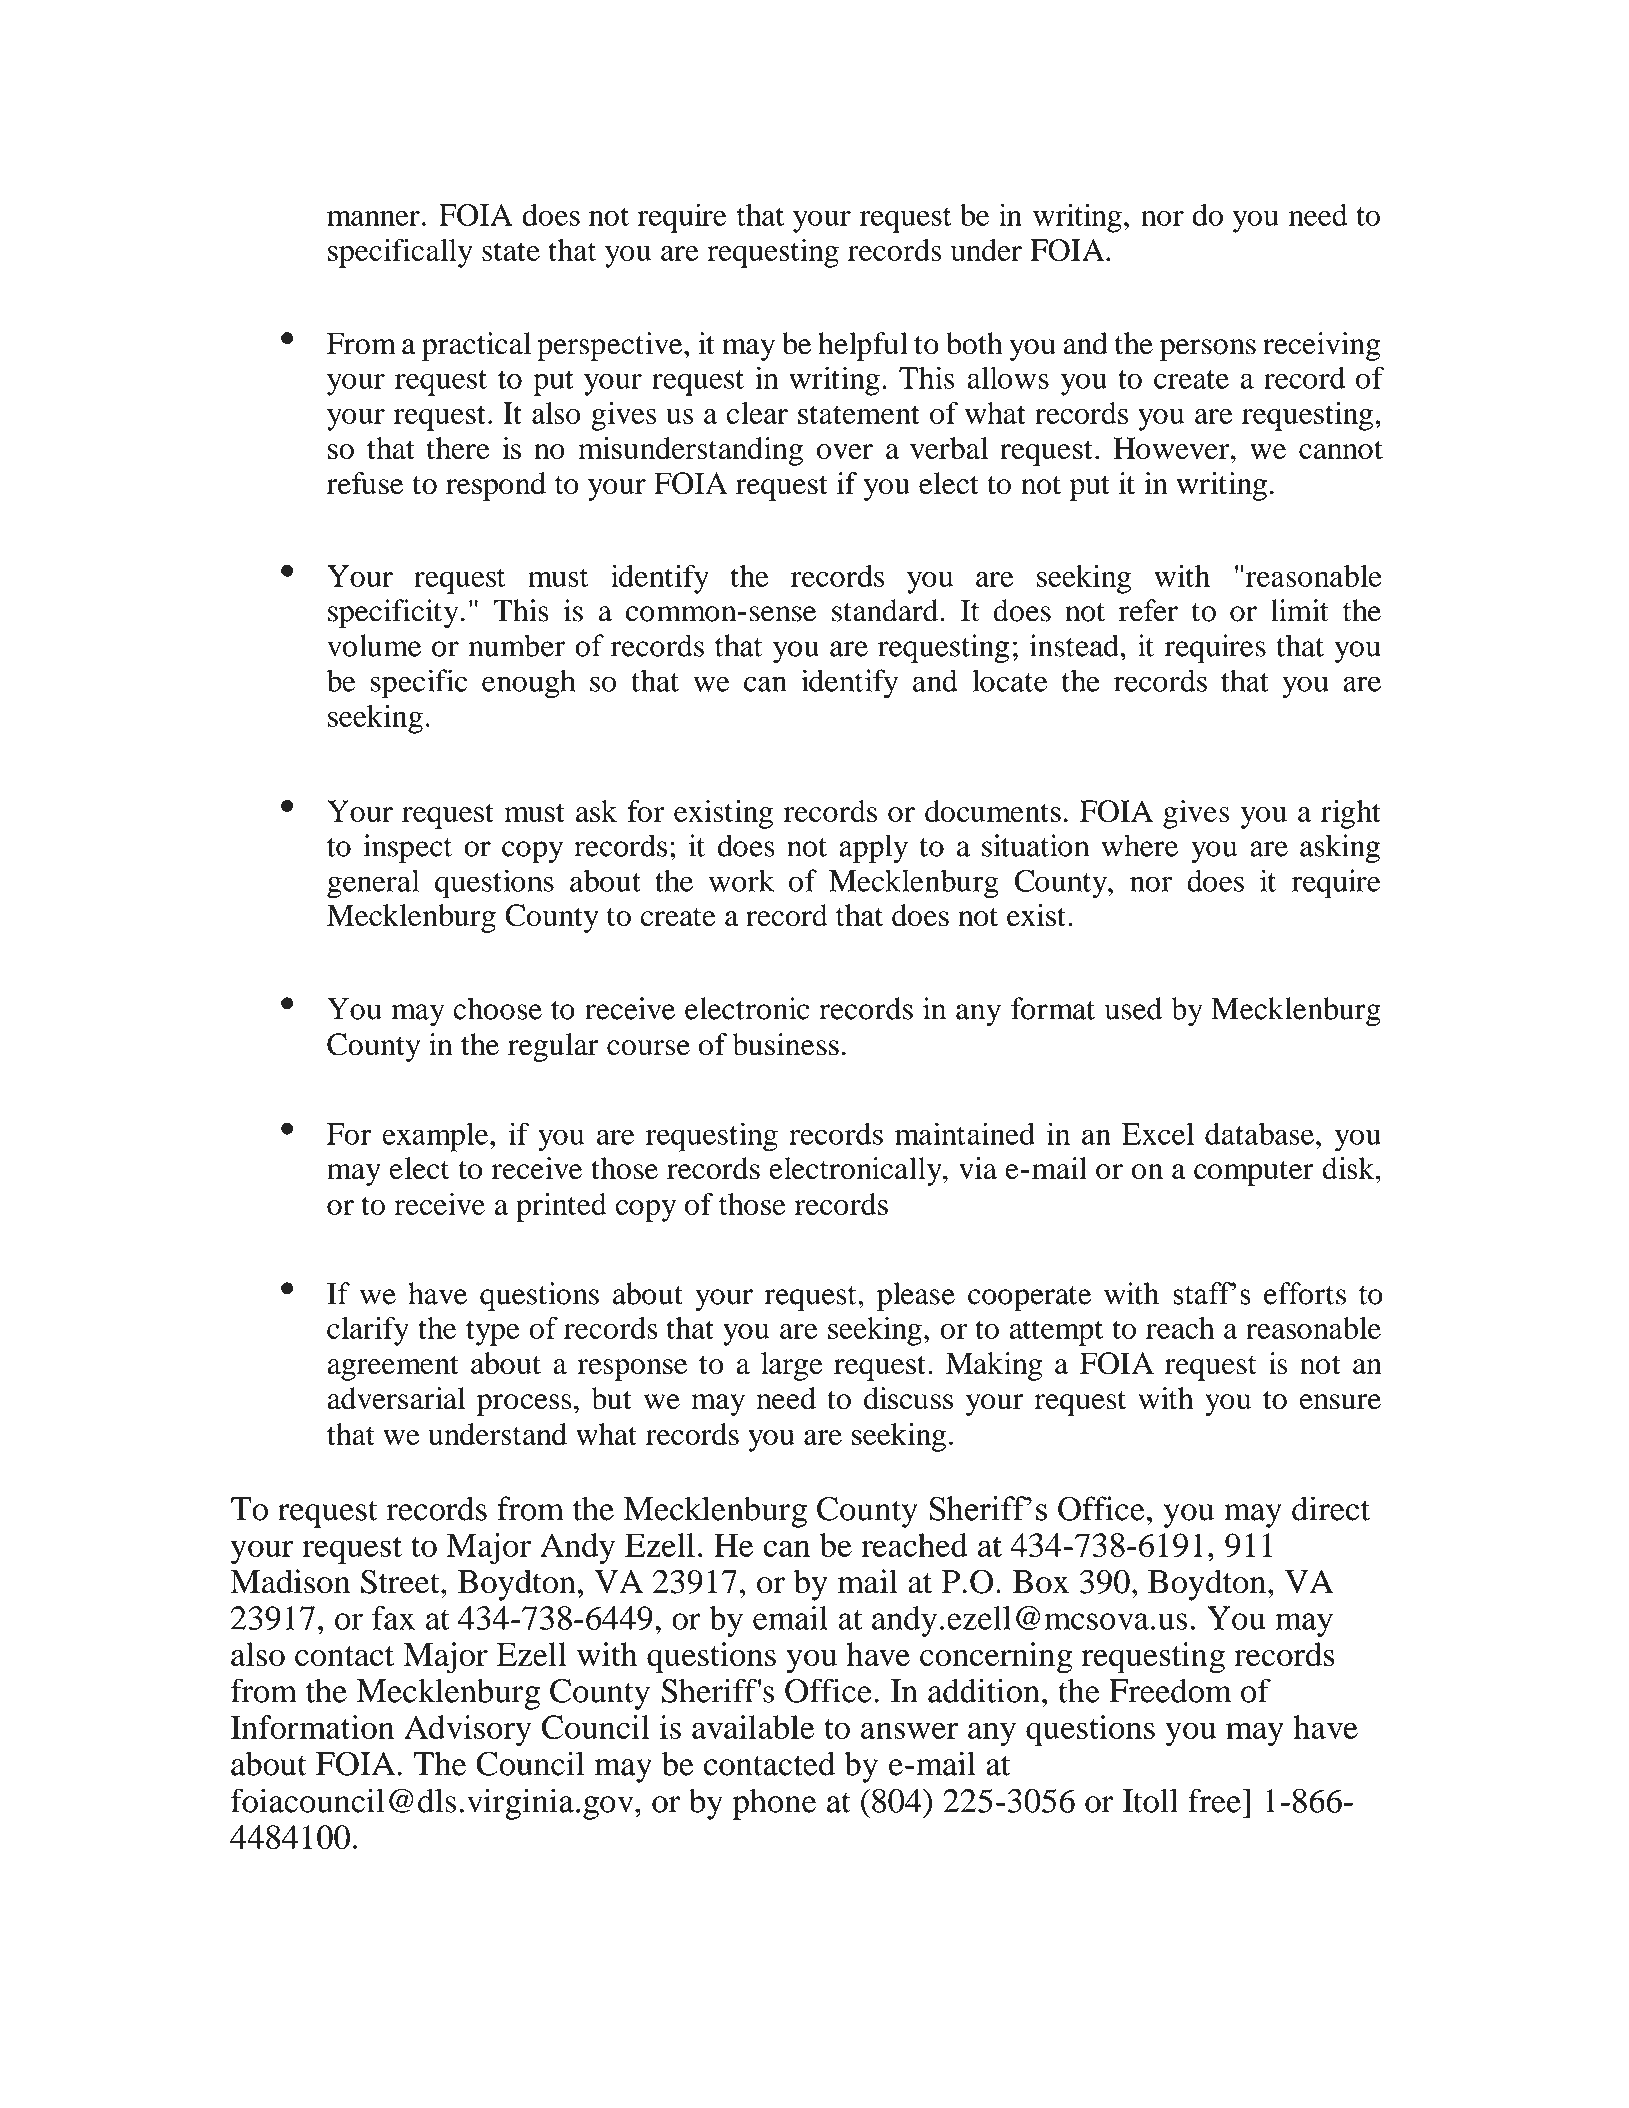 The width and height of the screenshot is (1629, 2108). Describe the element at coordinates (863, 346) in the screenshot. I see `helpful` at that location.
